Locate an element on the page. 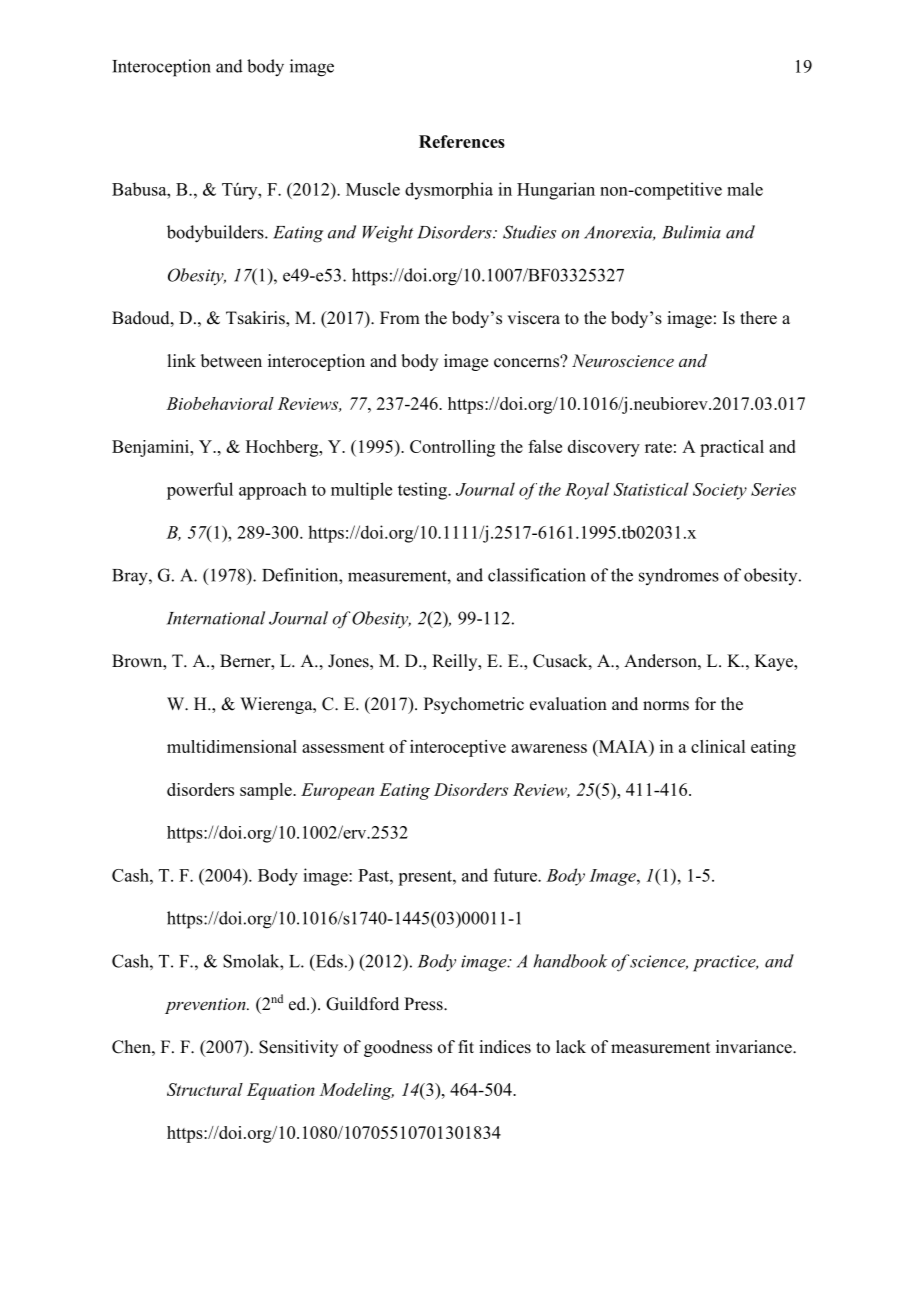 This image has width=924, height=1308. Equation is located at coordinates (281, 1091).
